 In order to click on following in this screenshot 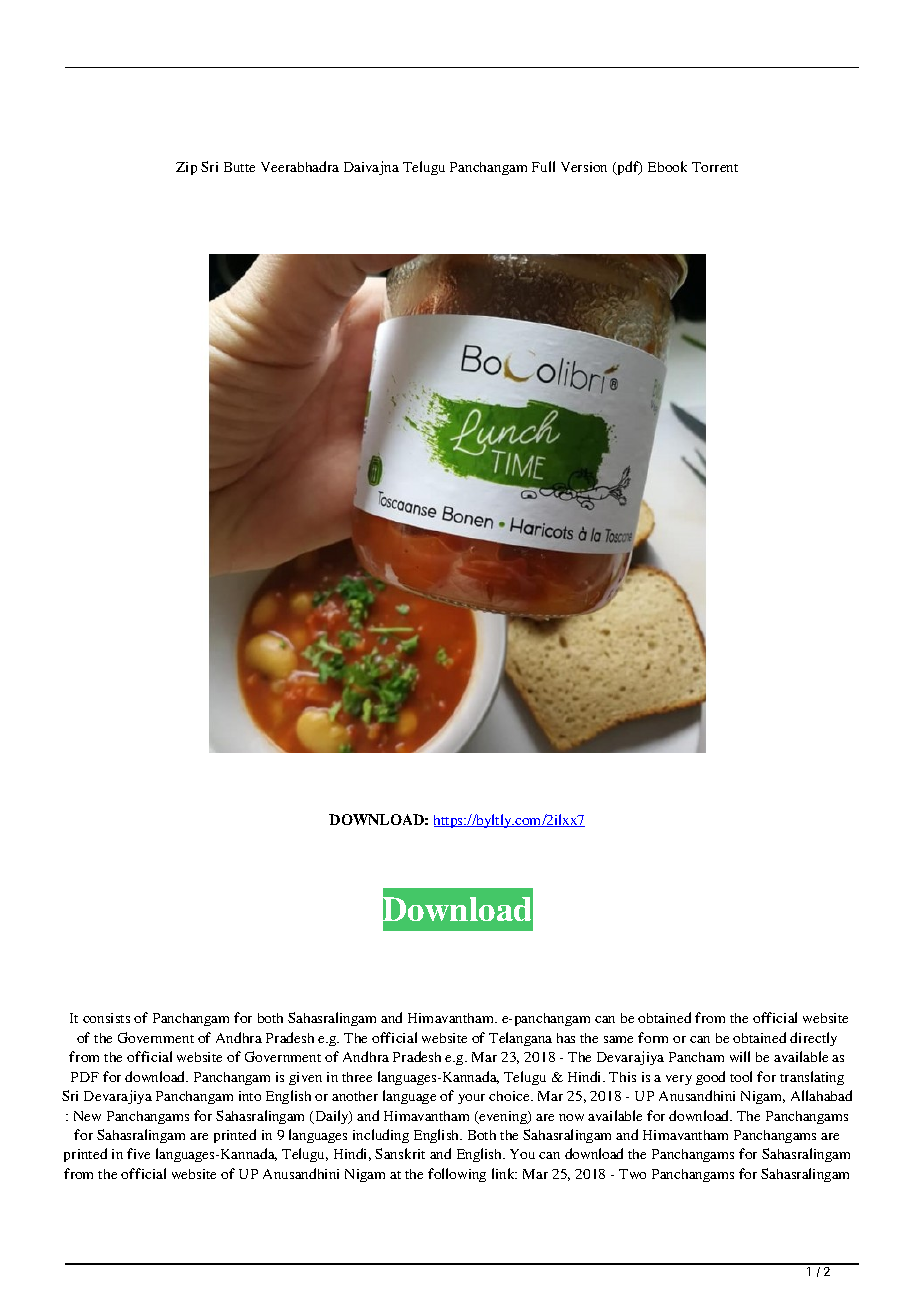, I will do `click(457, 1175)`.
